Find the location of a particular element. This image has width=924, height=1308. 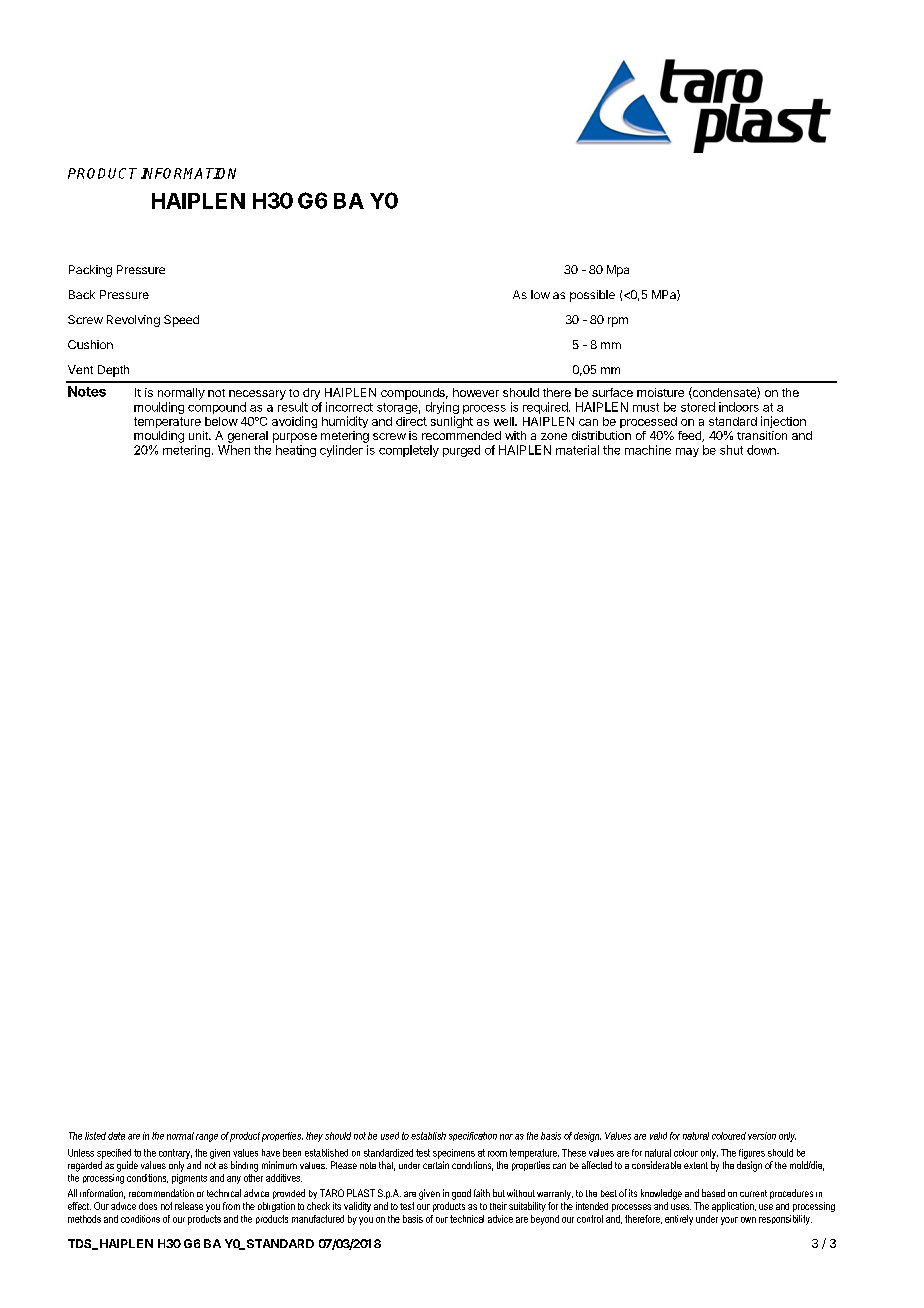

rpm is located at coordinates (618, 322).
